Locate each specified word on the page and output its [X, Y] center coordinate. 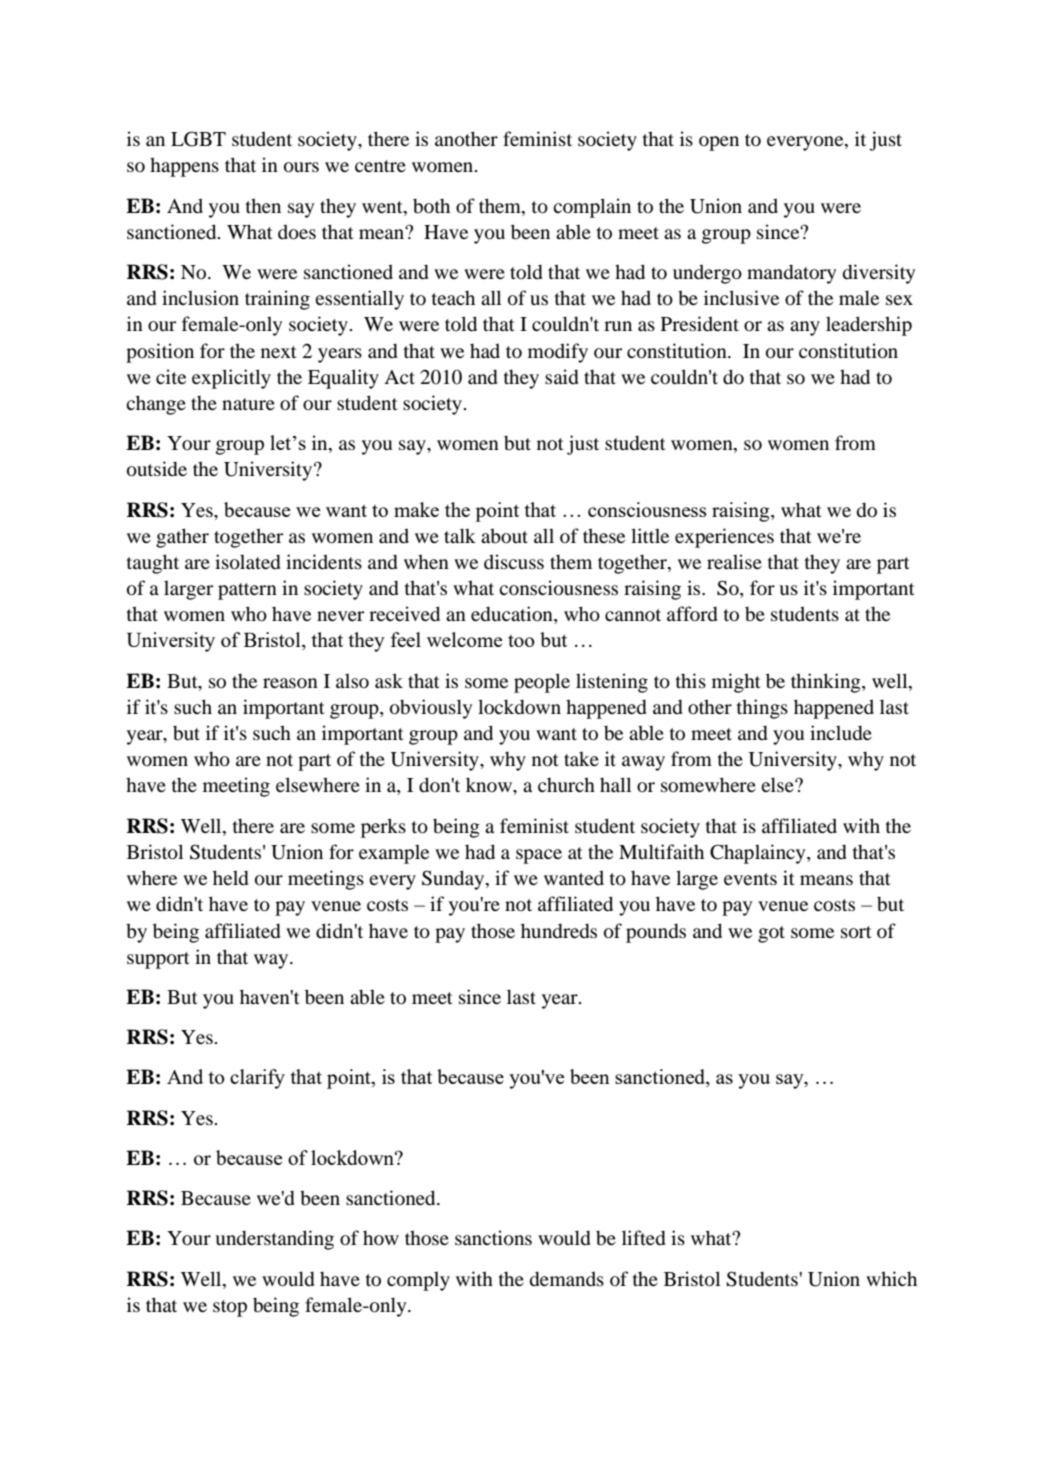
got [771, 934]
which [891, 1278]
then [263, 205]
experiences [724, 538]
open [719, 143]
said [562, 377]
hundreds [559, 931]
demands [567, 1279]
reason [290, 683]
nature [248, 404]
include [841, 733]
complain [592, 208]
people [542, 683]
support [158, 960]
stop [230, 1308]
